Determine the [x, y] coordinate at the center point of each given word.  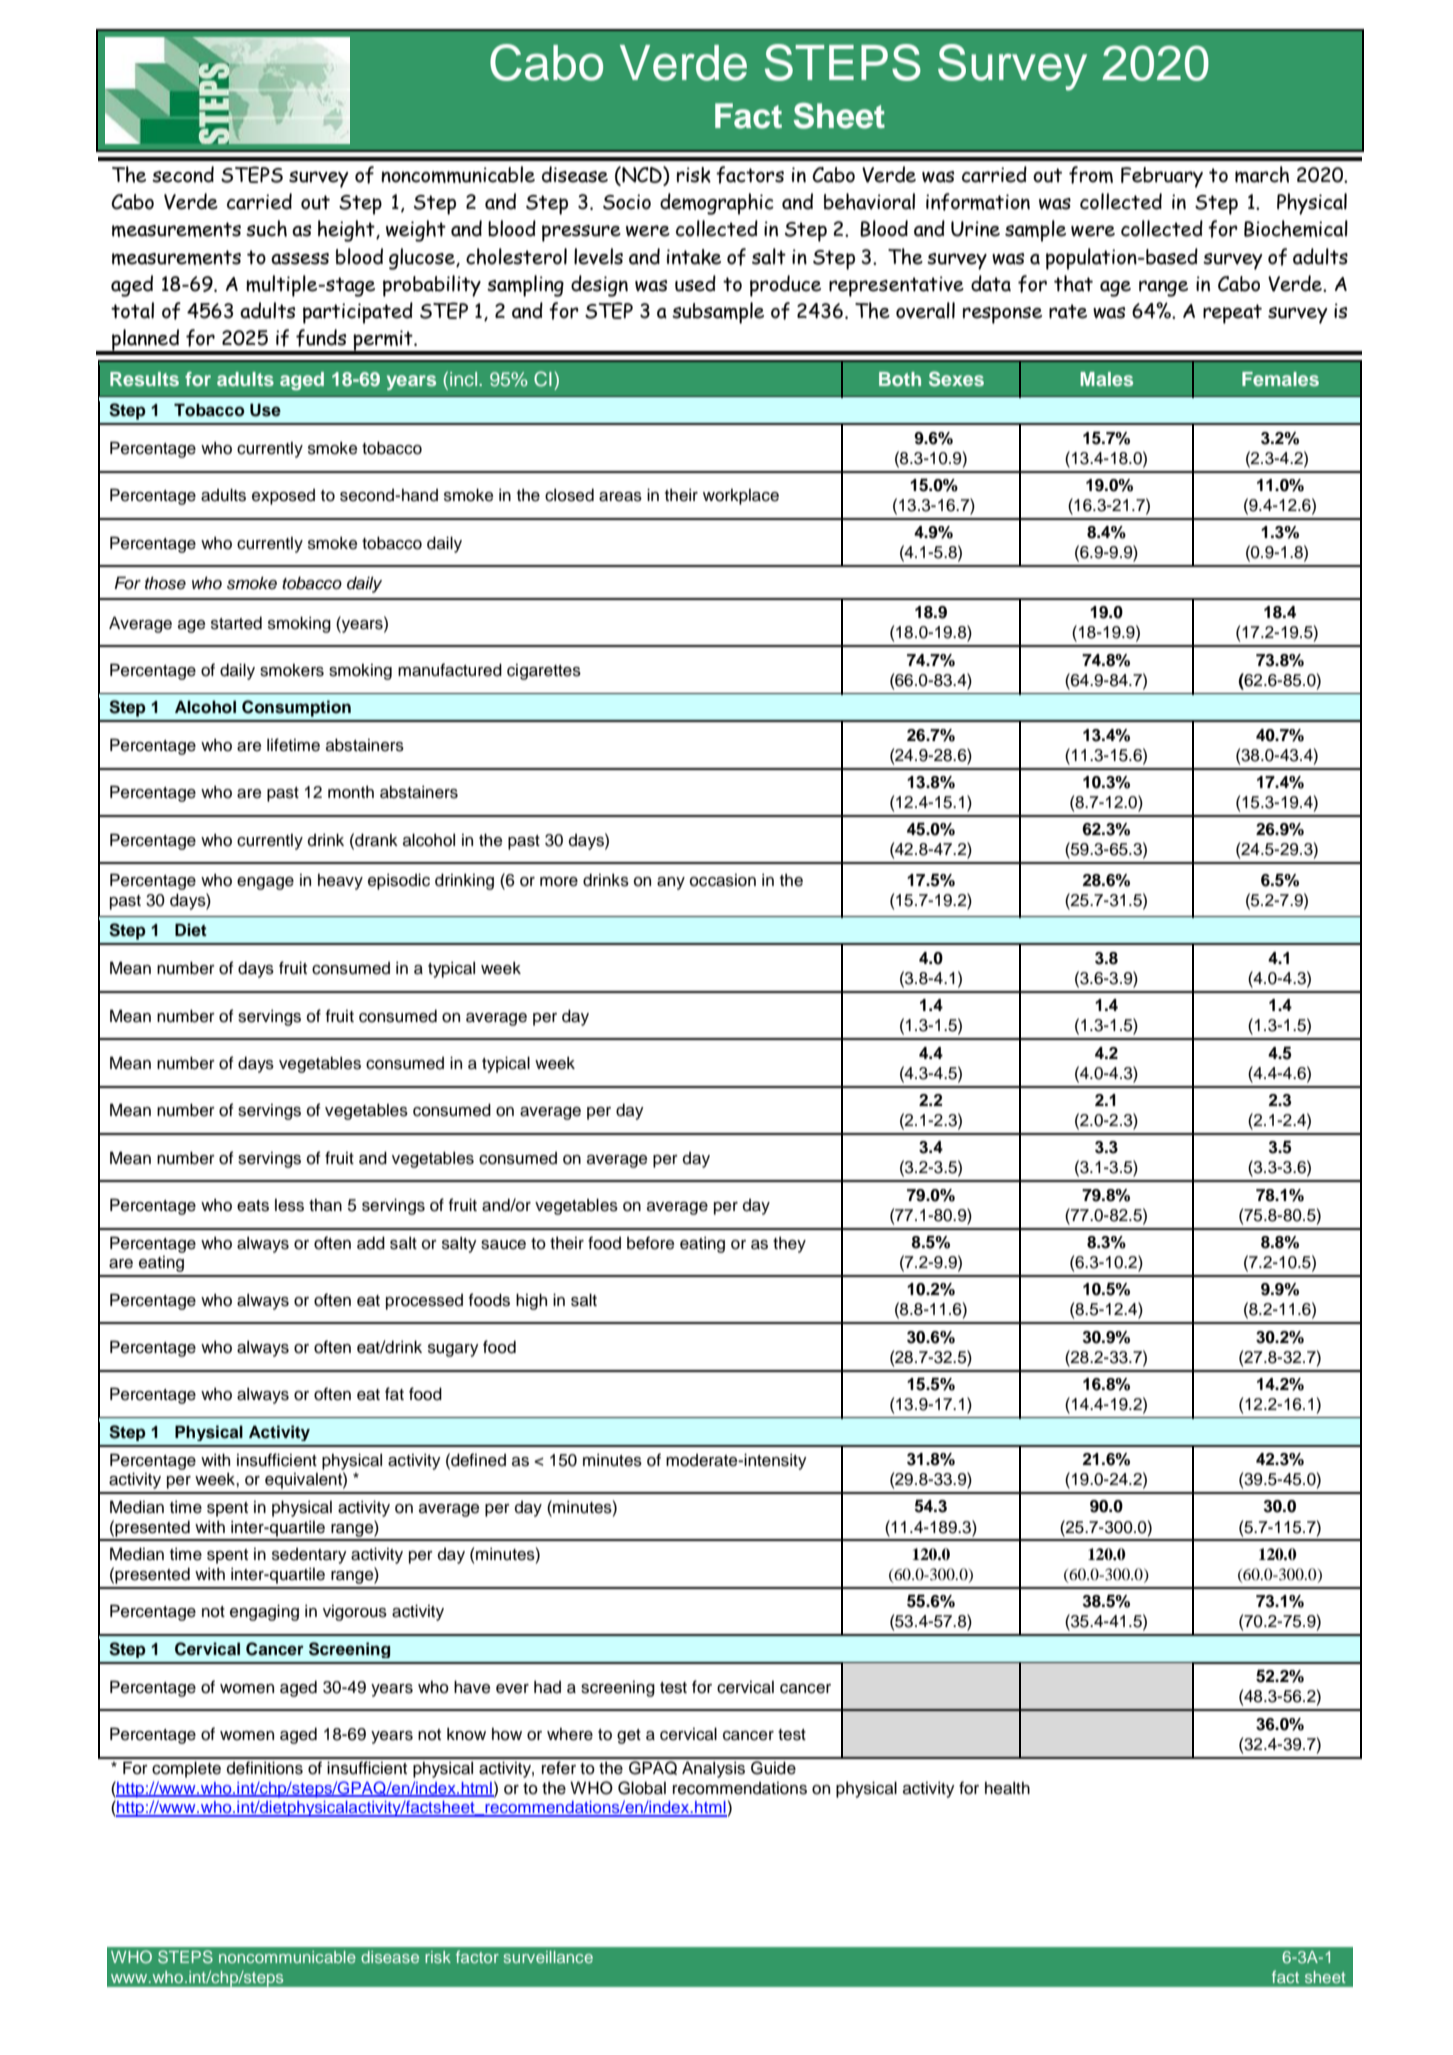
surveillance [548, 1957]
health [1007, 1788]
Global [642, 1788]
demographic [717, 204]
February [1162, 177]
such [266, 228]
